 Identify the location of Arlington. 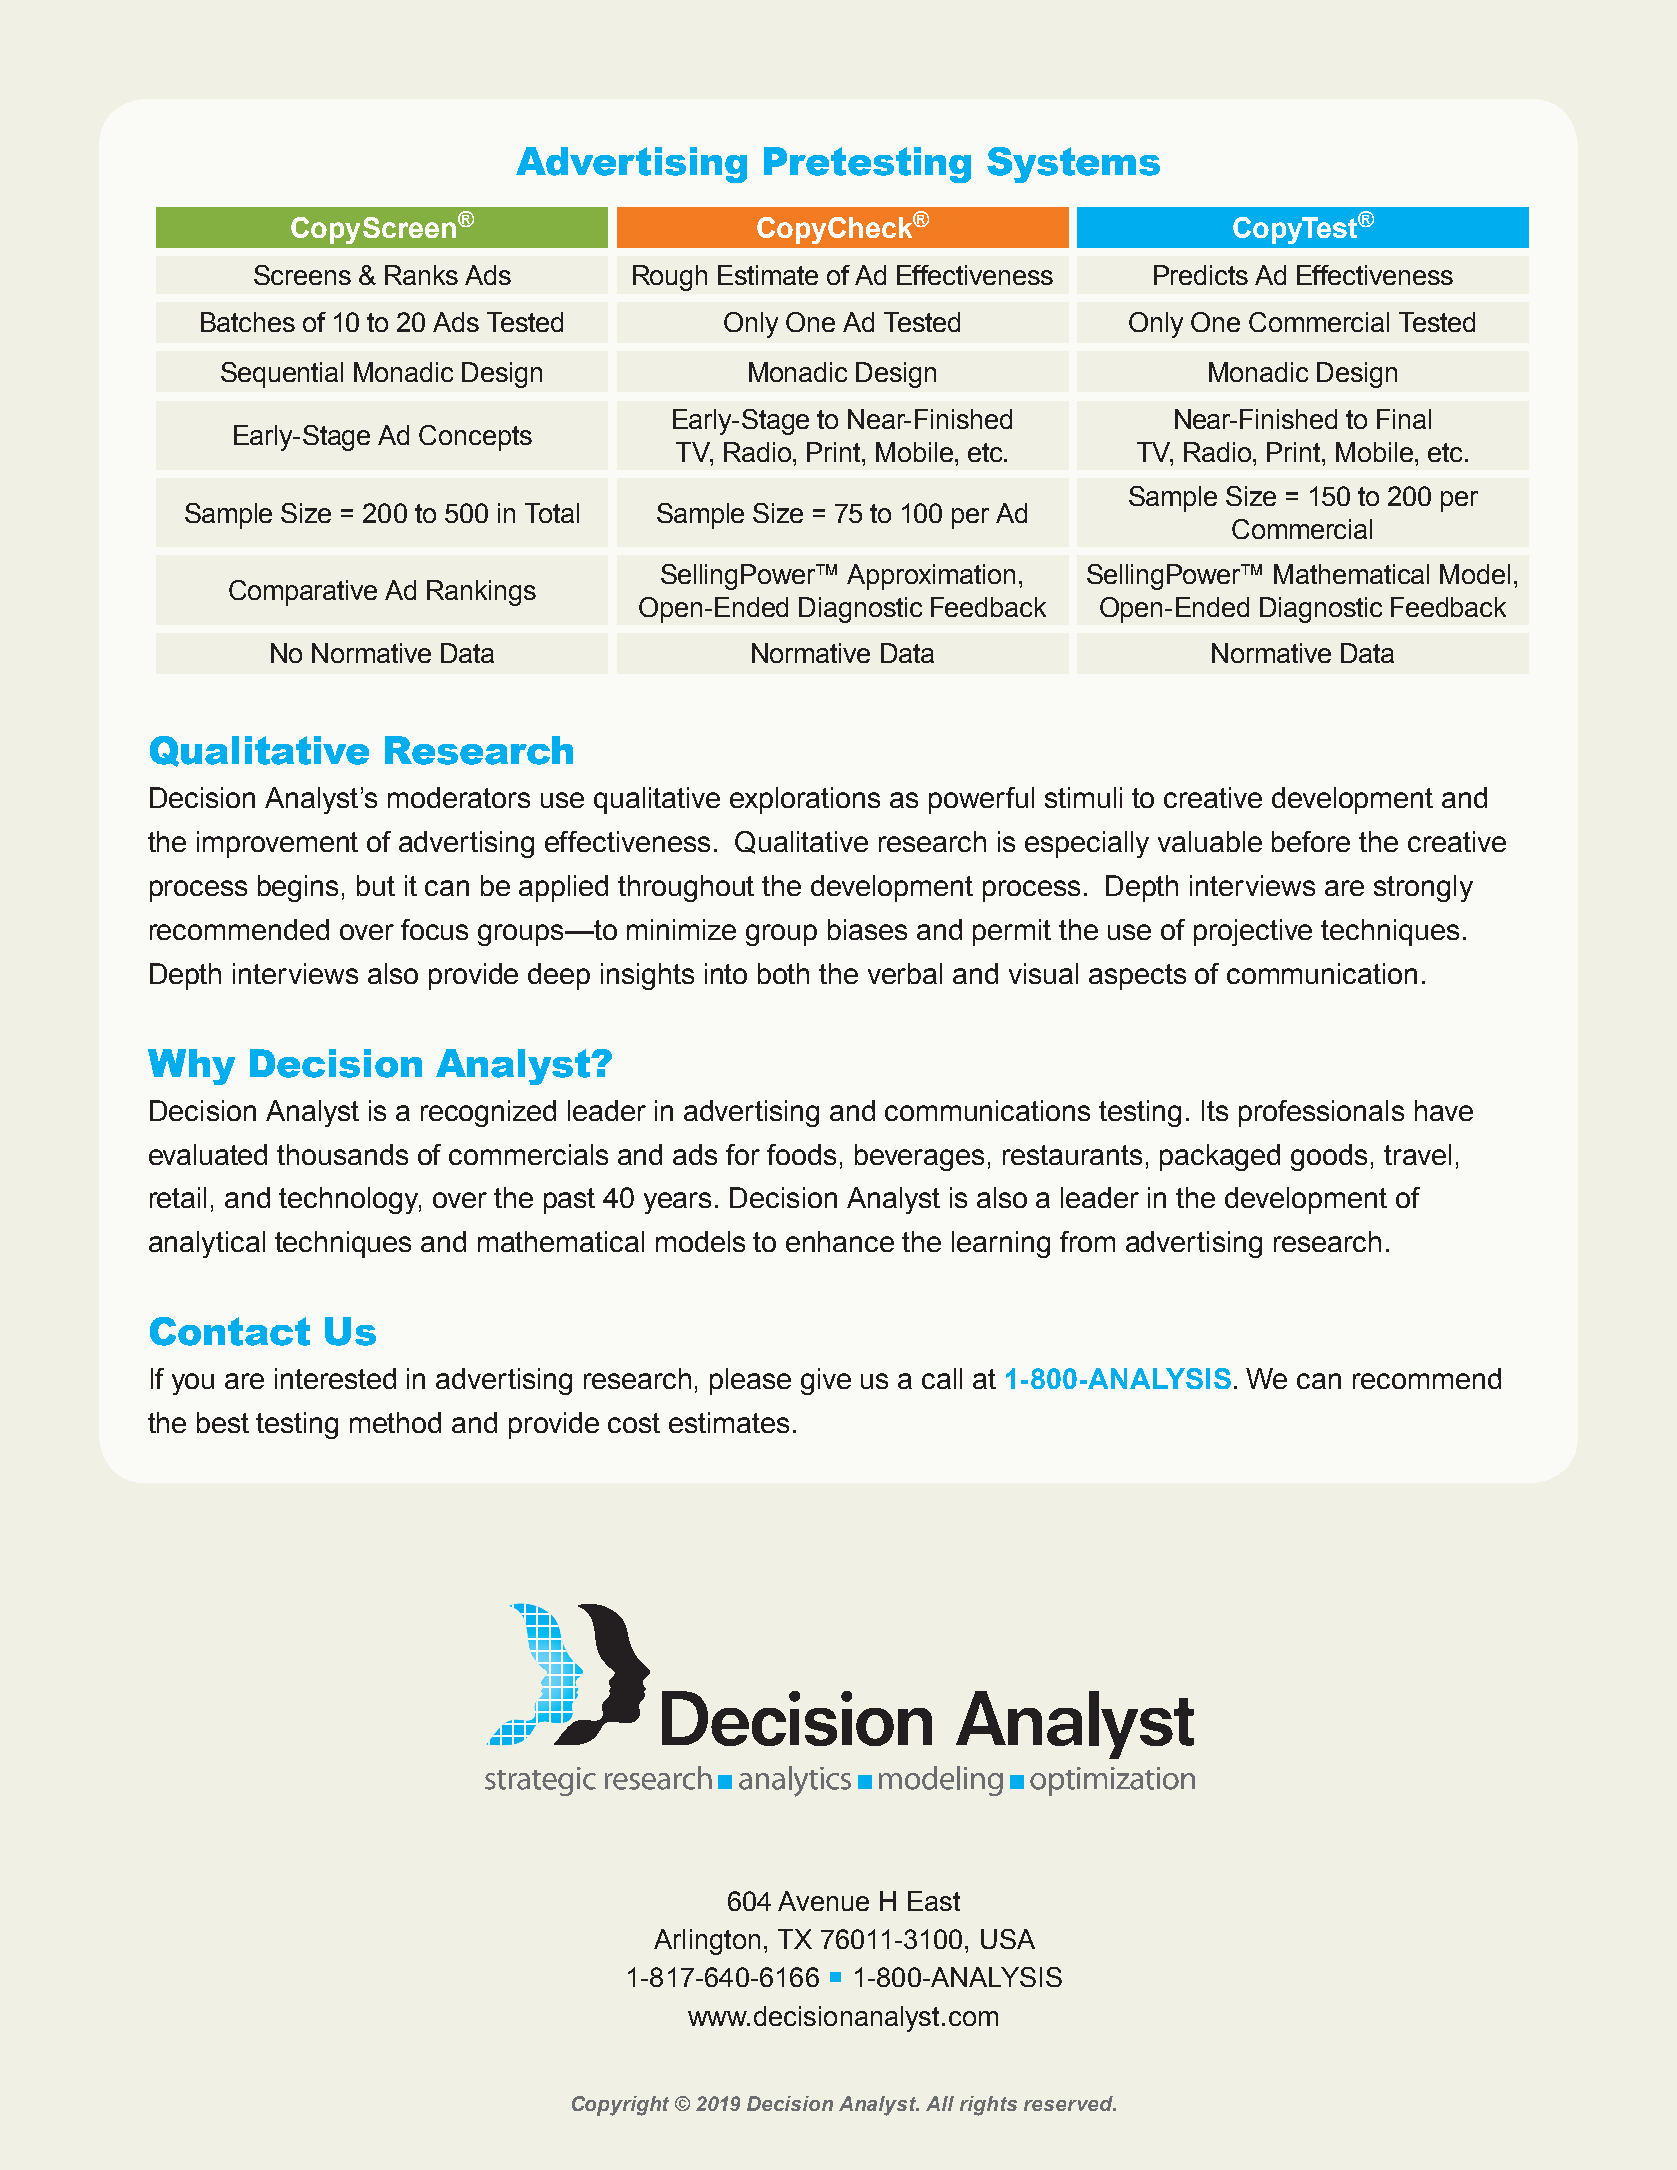
(707, 1942).
